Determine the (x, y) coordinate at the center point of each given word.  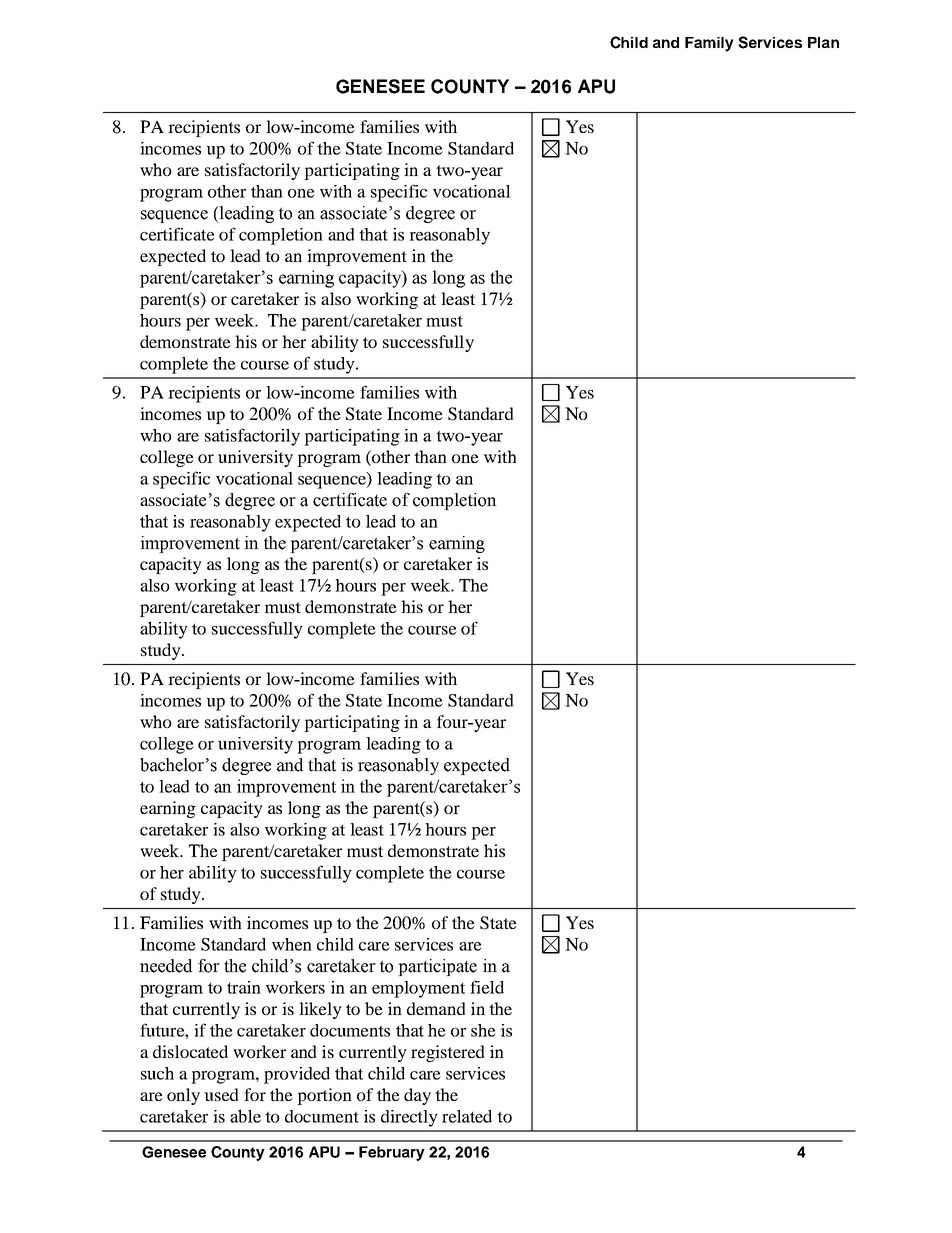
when (292, 944)
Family (709, 44)
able (245, 1116)
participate (437, 967)
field (487, 987)
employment (418, 989)
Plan (823, 42)
